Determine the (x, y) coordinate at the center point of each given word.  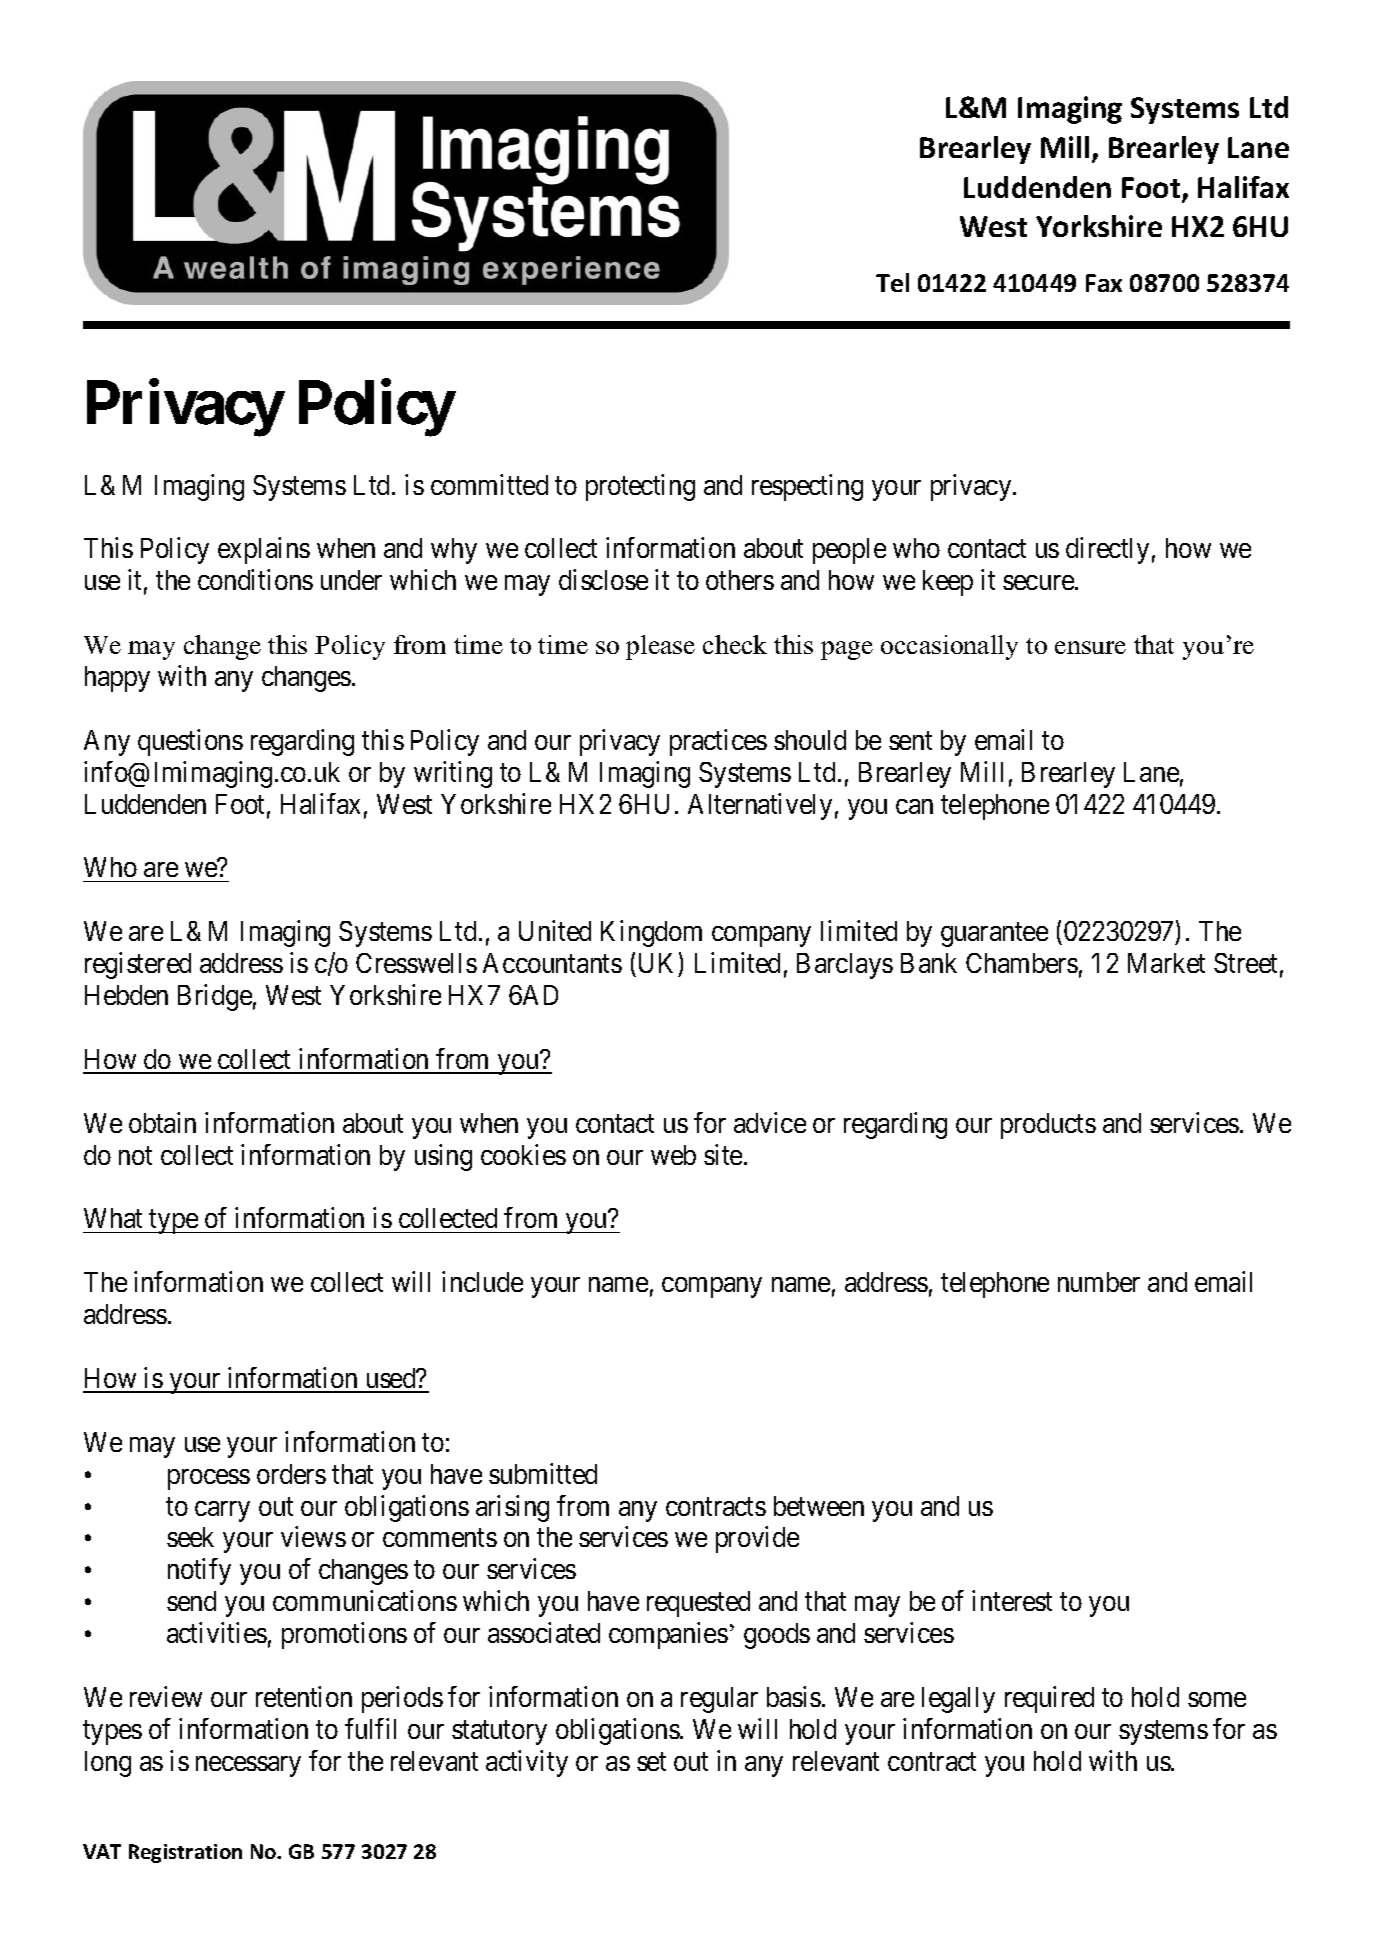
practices (718, 742)
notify (199, 1571)
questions (190, 742)
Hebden (126, 995)
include (482, 1281)
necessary (248, 1766)
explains (264, 551)
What (113, 1218)
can (914, 806)
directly (1107, 551)
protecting (640, 487)
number (1099, 1282)
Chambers (1022, 963)
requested (698, 1604)
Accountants (552, 963)
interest (1012, 1600)
